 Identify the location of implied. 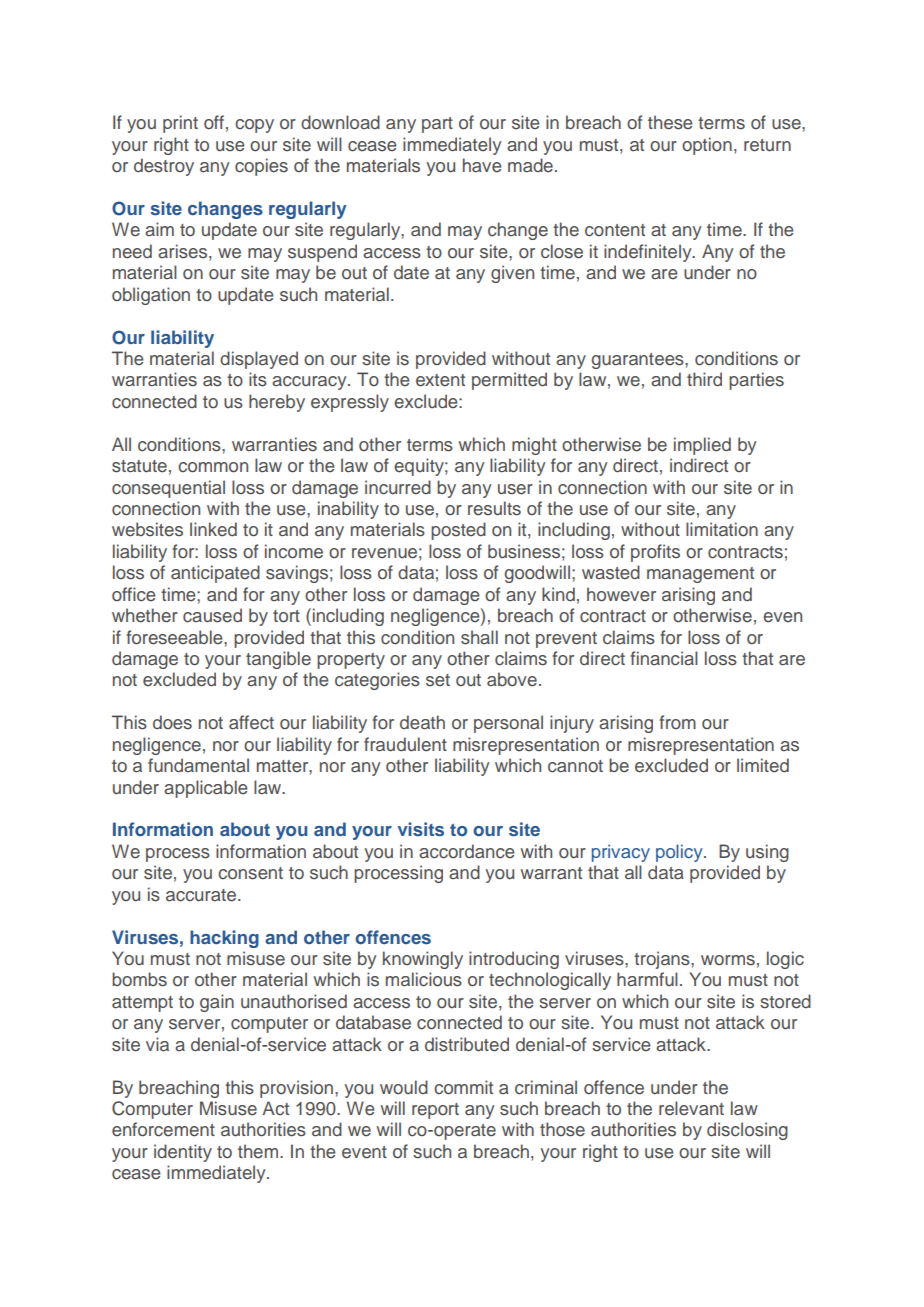
(702, 446).
